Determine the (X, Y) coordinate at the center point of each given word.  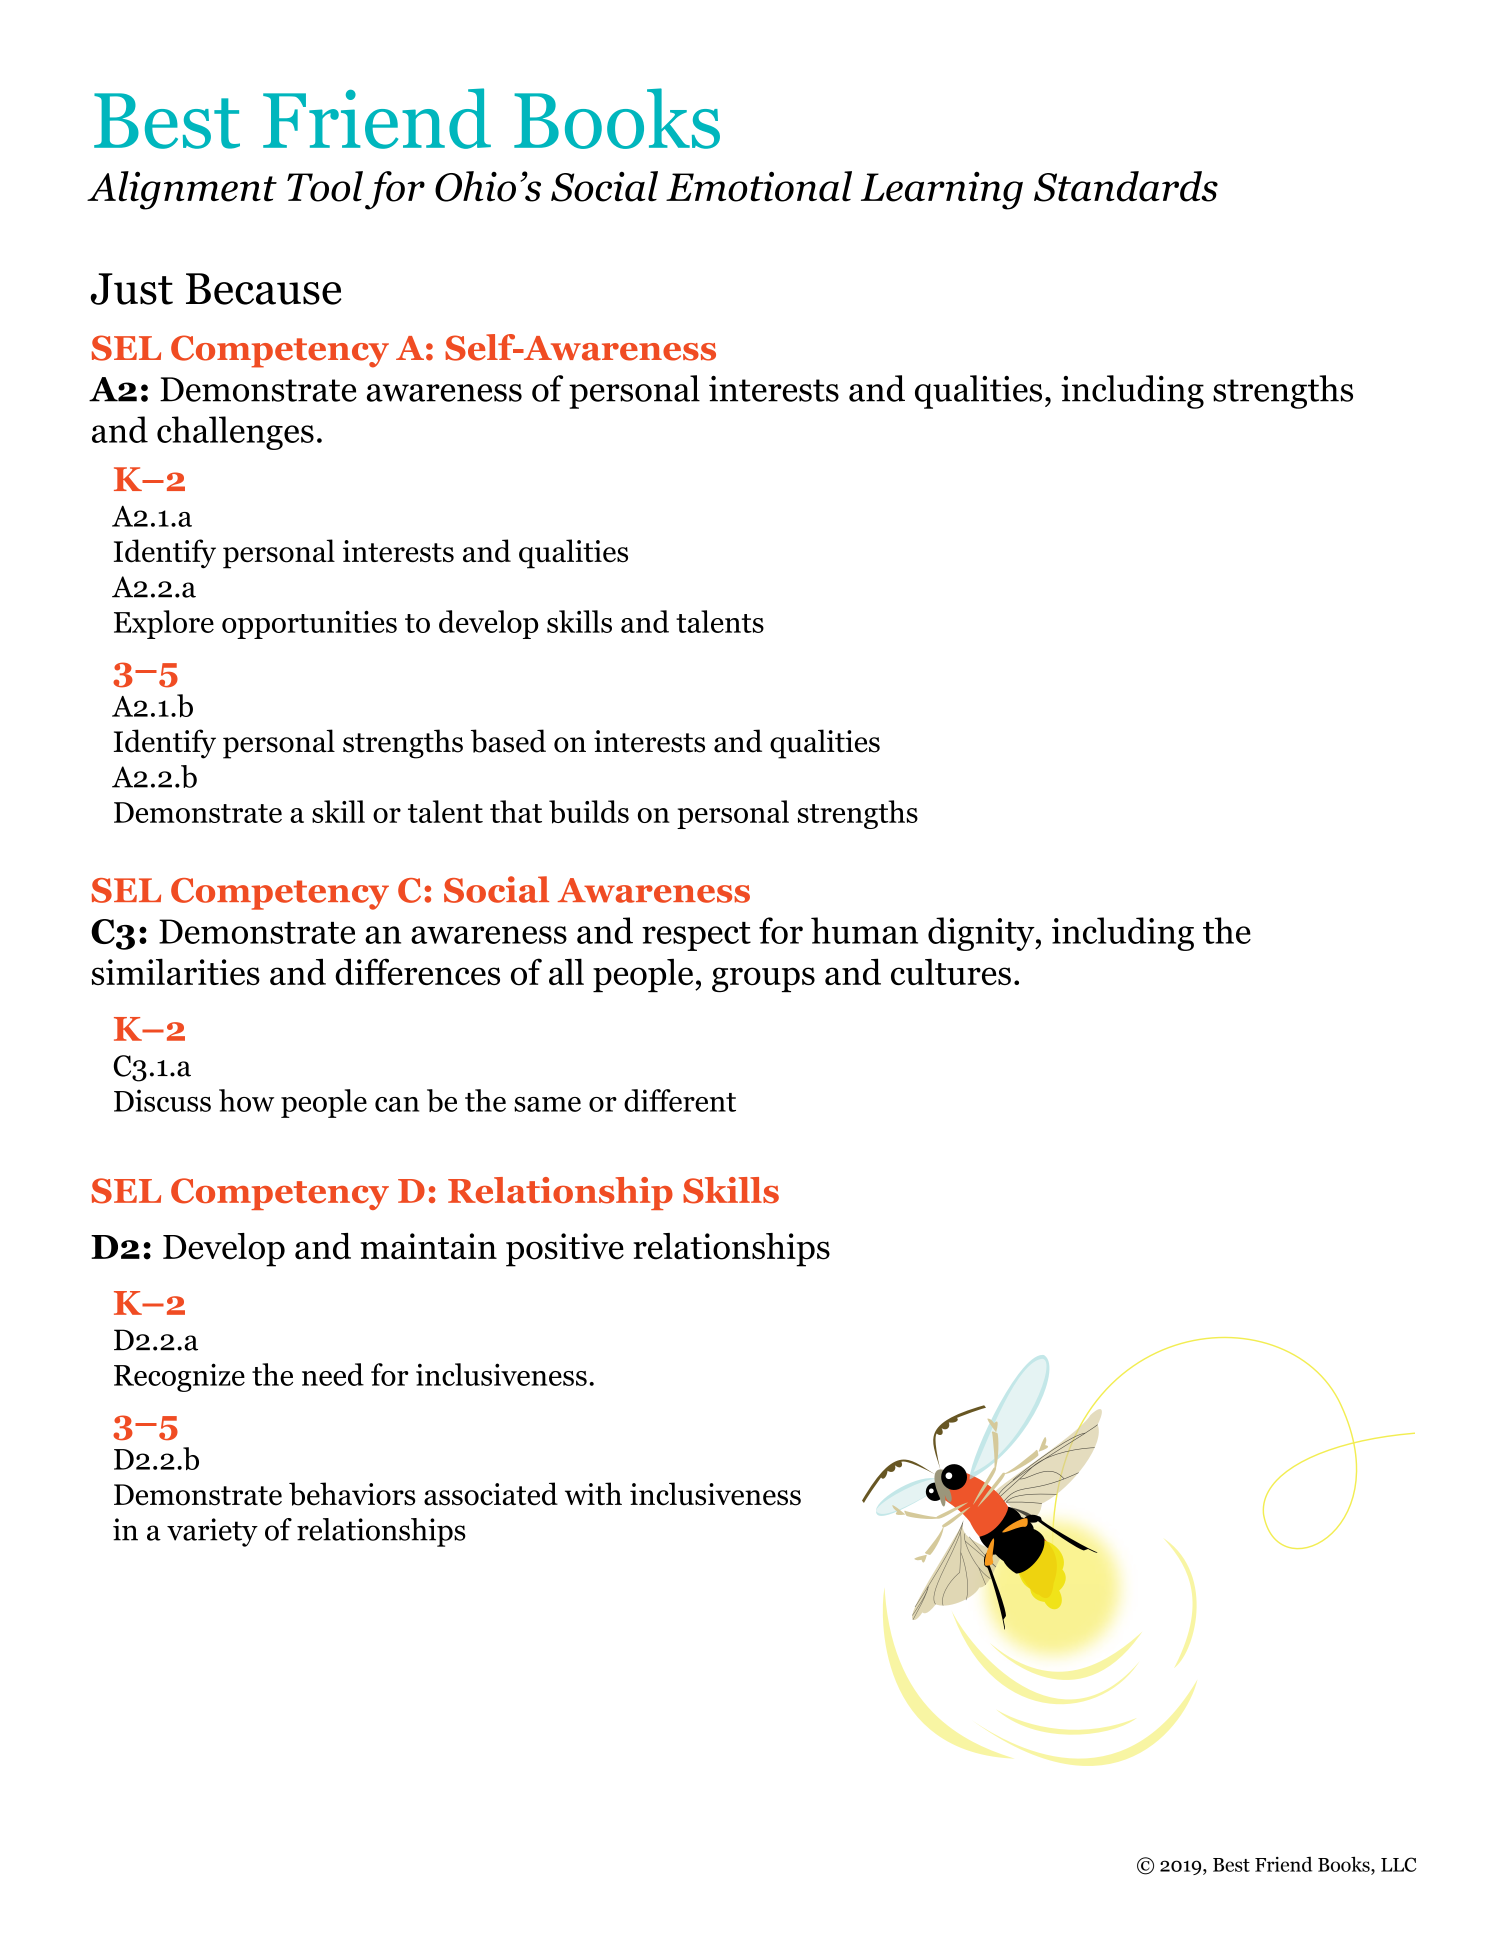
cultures (951, 971)
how (246, 1100)
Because (264, 289)
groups (763, 979)
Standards (1126, 186)
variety (212, 1532)
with (593, 1493)
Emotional (759, 186)
